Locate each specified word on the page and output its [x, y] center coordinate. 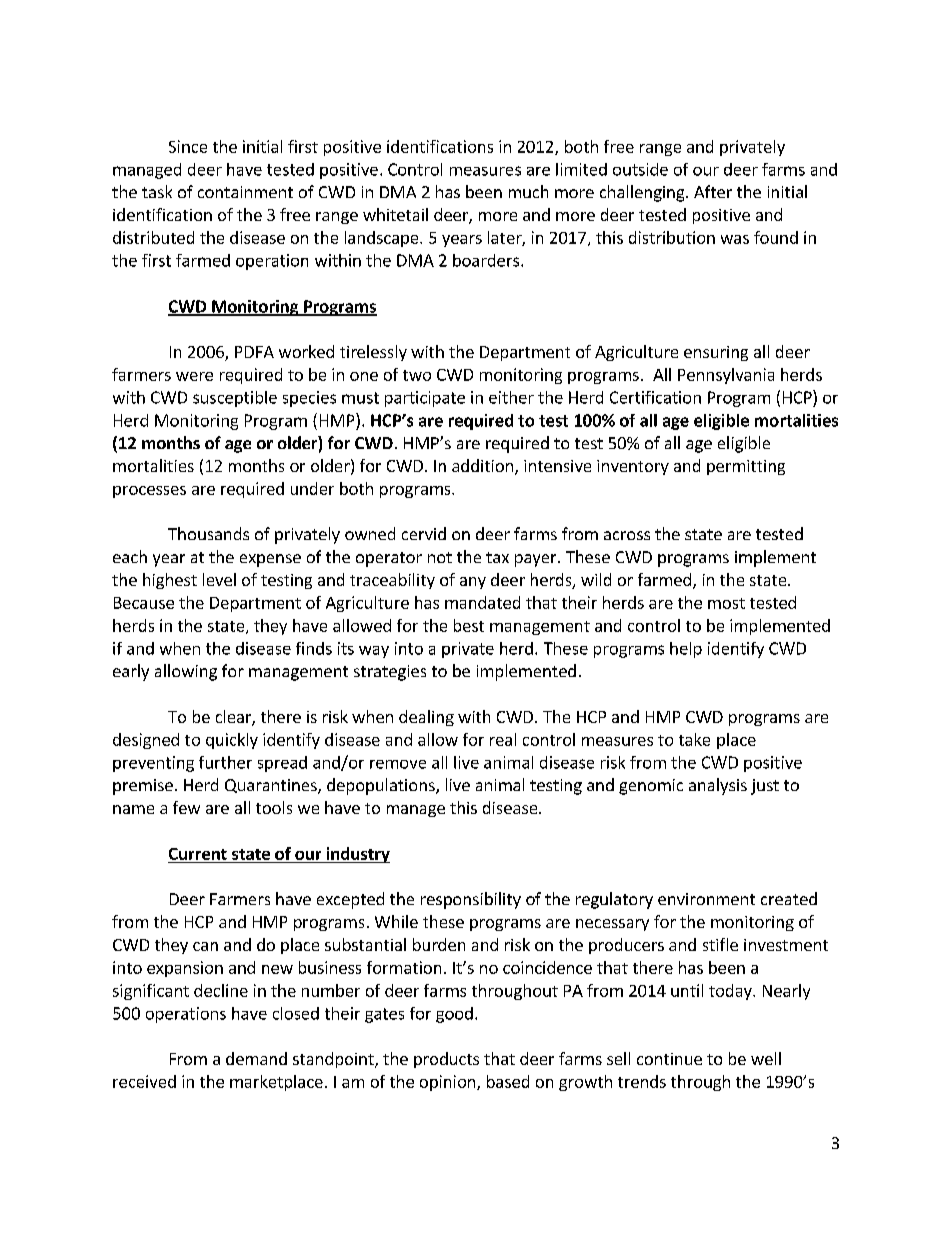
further [225, 762]
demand [256, 1058]
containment [245, 192]
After [713, 191]
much [528, 191]
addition [484, 467]
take [694, 739]
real [503, 739]
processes [149, 492]
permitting [746, 467]
